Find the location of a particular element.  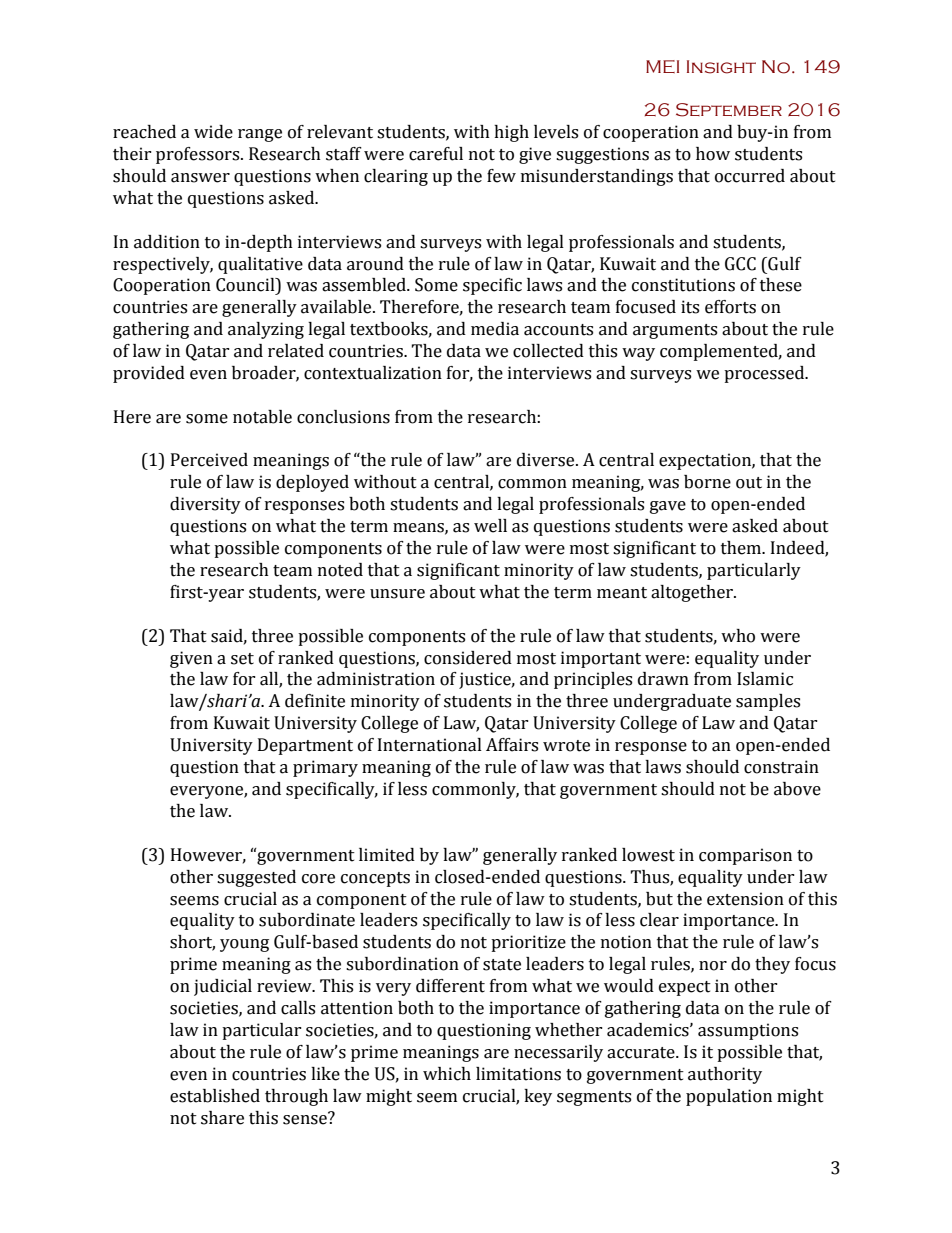

established is located at coordinates (215, 1096).
